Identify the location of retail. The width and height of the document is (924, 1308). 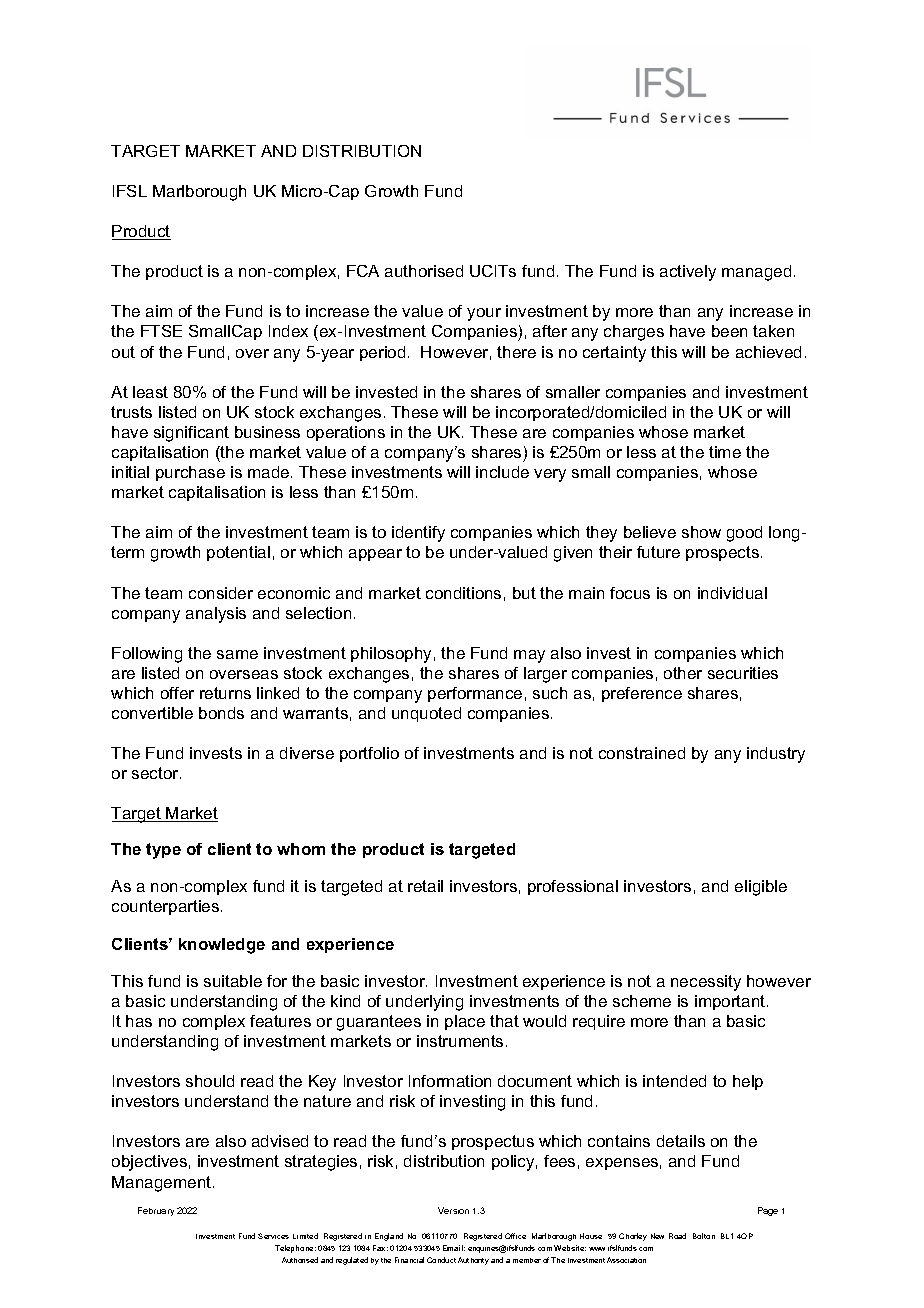
(425, 886).
